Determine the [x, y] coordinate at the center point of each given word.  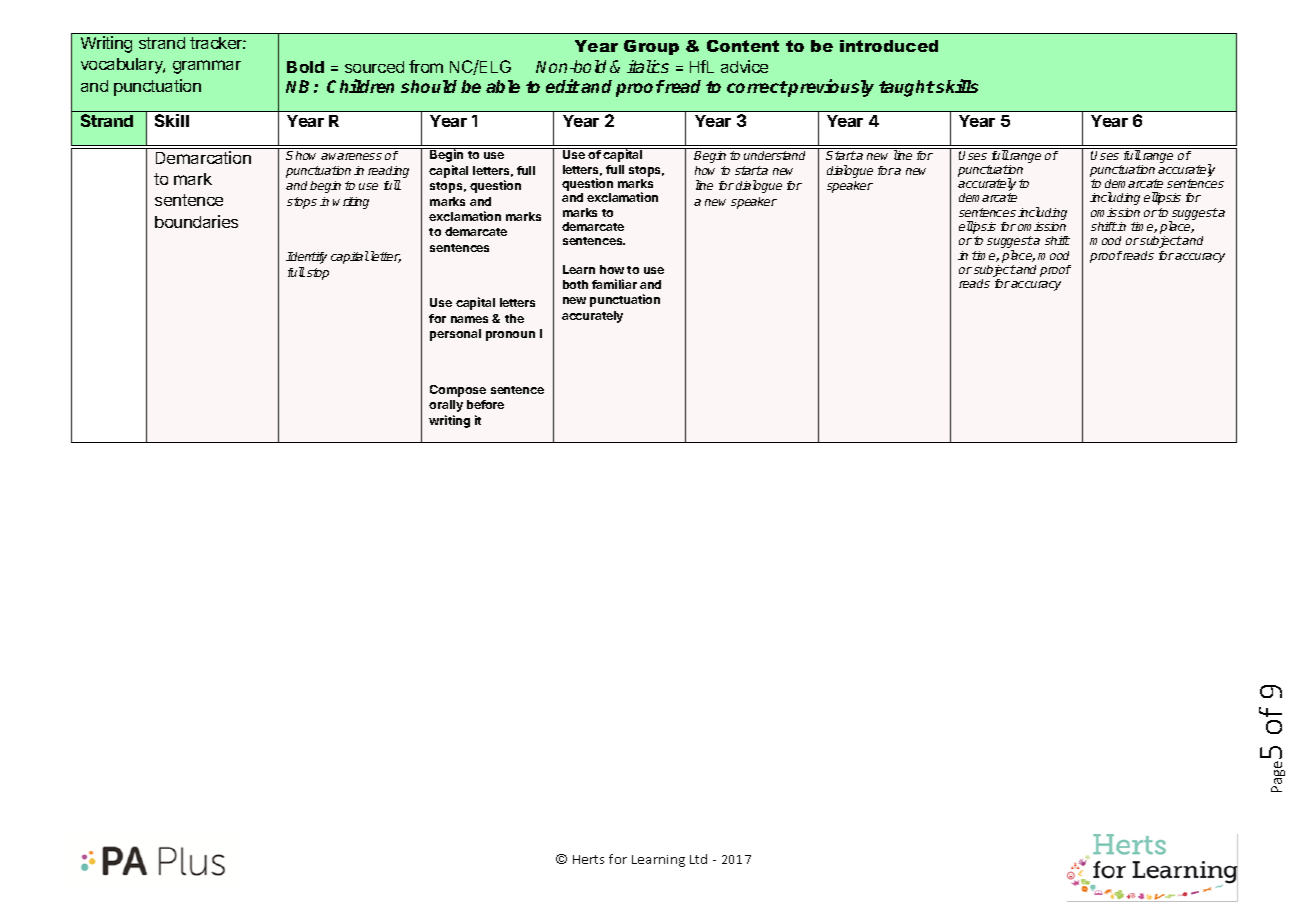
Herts [588, 859]
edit [563, 86]
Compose [458, 391]
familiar [614, 284]
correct [757, 87]
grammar [207, 67]
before [485, 404]
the [514, 318]
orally [446, 406]
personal [455, 335]
